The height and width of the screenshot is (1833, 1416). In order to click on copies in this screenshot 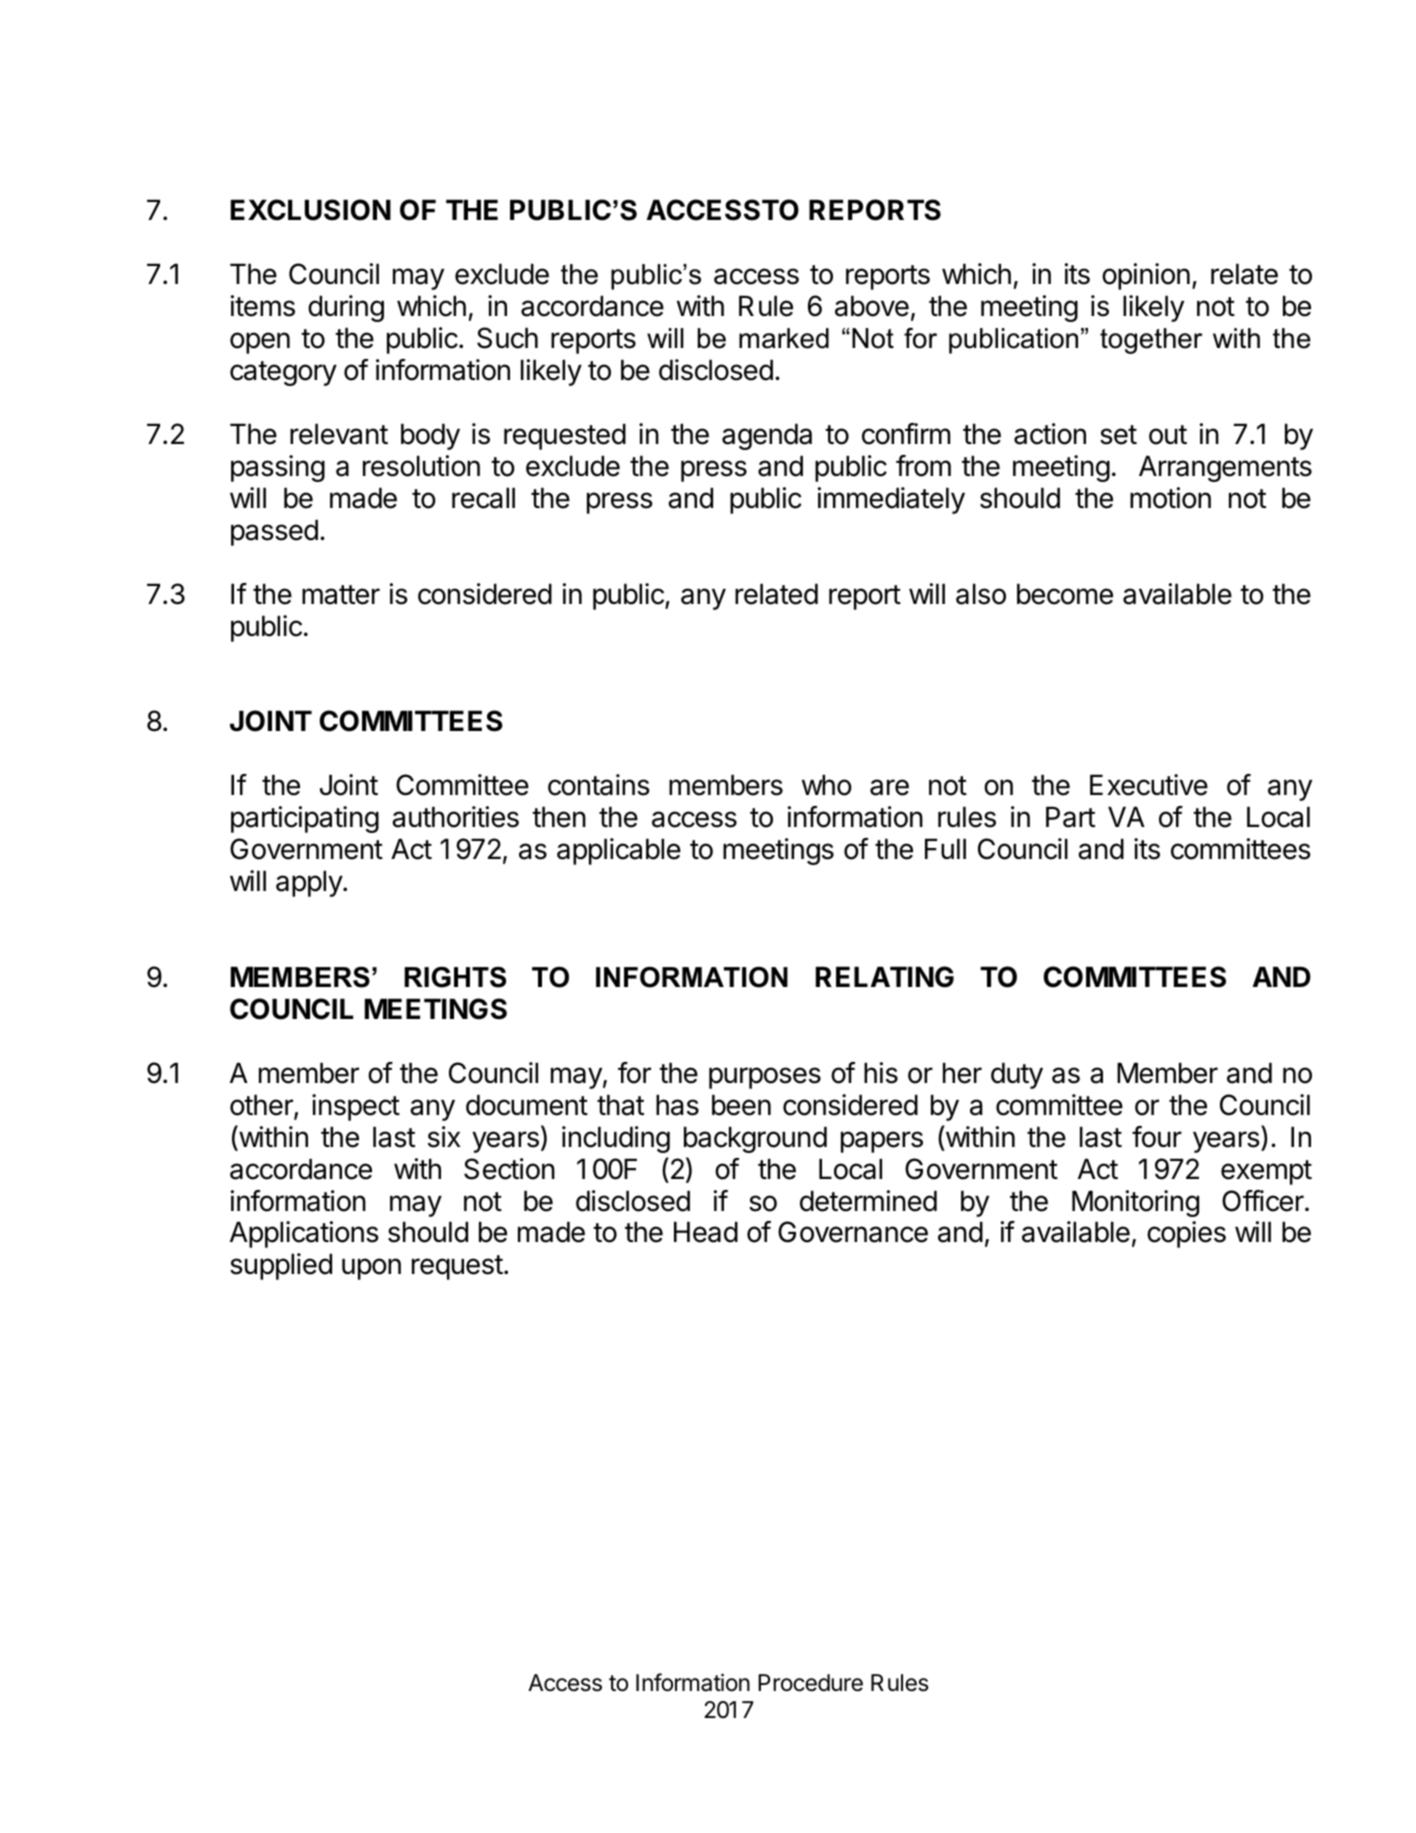, I will do `click(1186, 1234)`.
